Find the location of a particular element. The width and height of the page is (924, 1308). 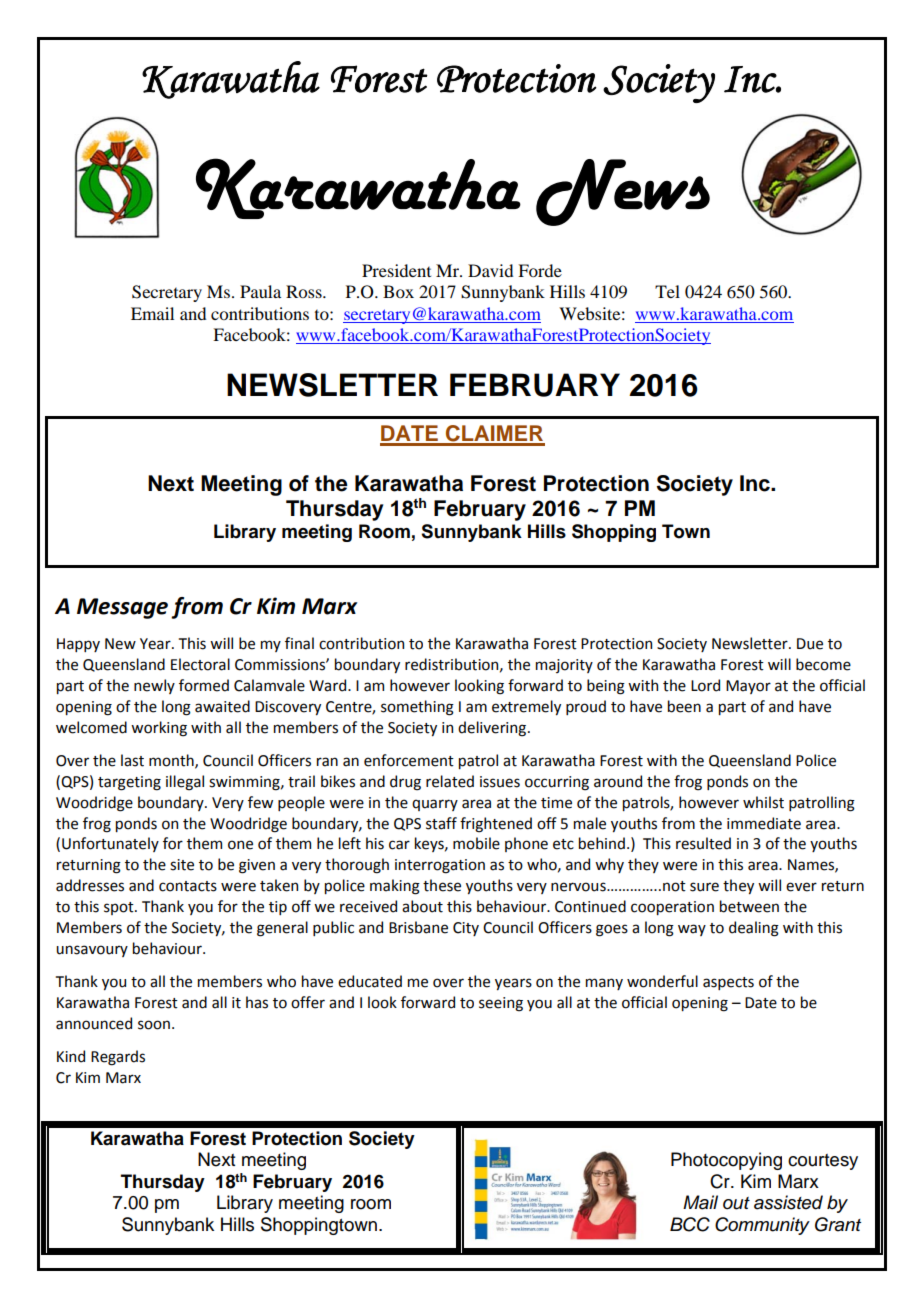

Paula is located at coordinates (260, 291).
